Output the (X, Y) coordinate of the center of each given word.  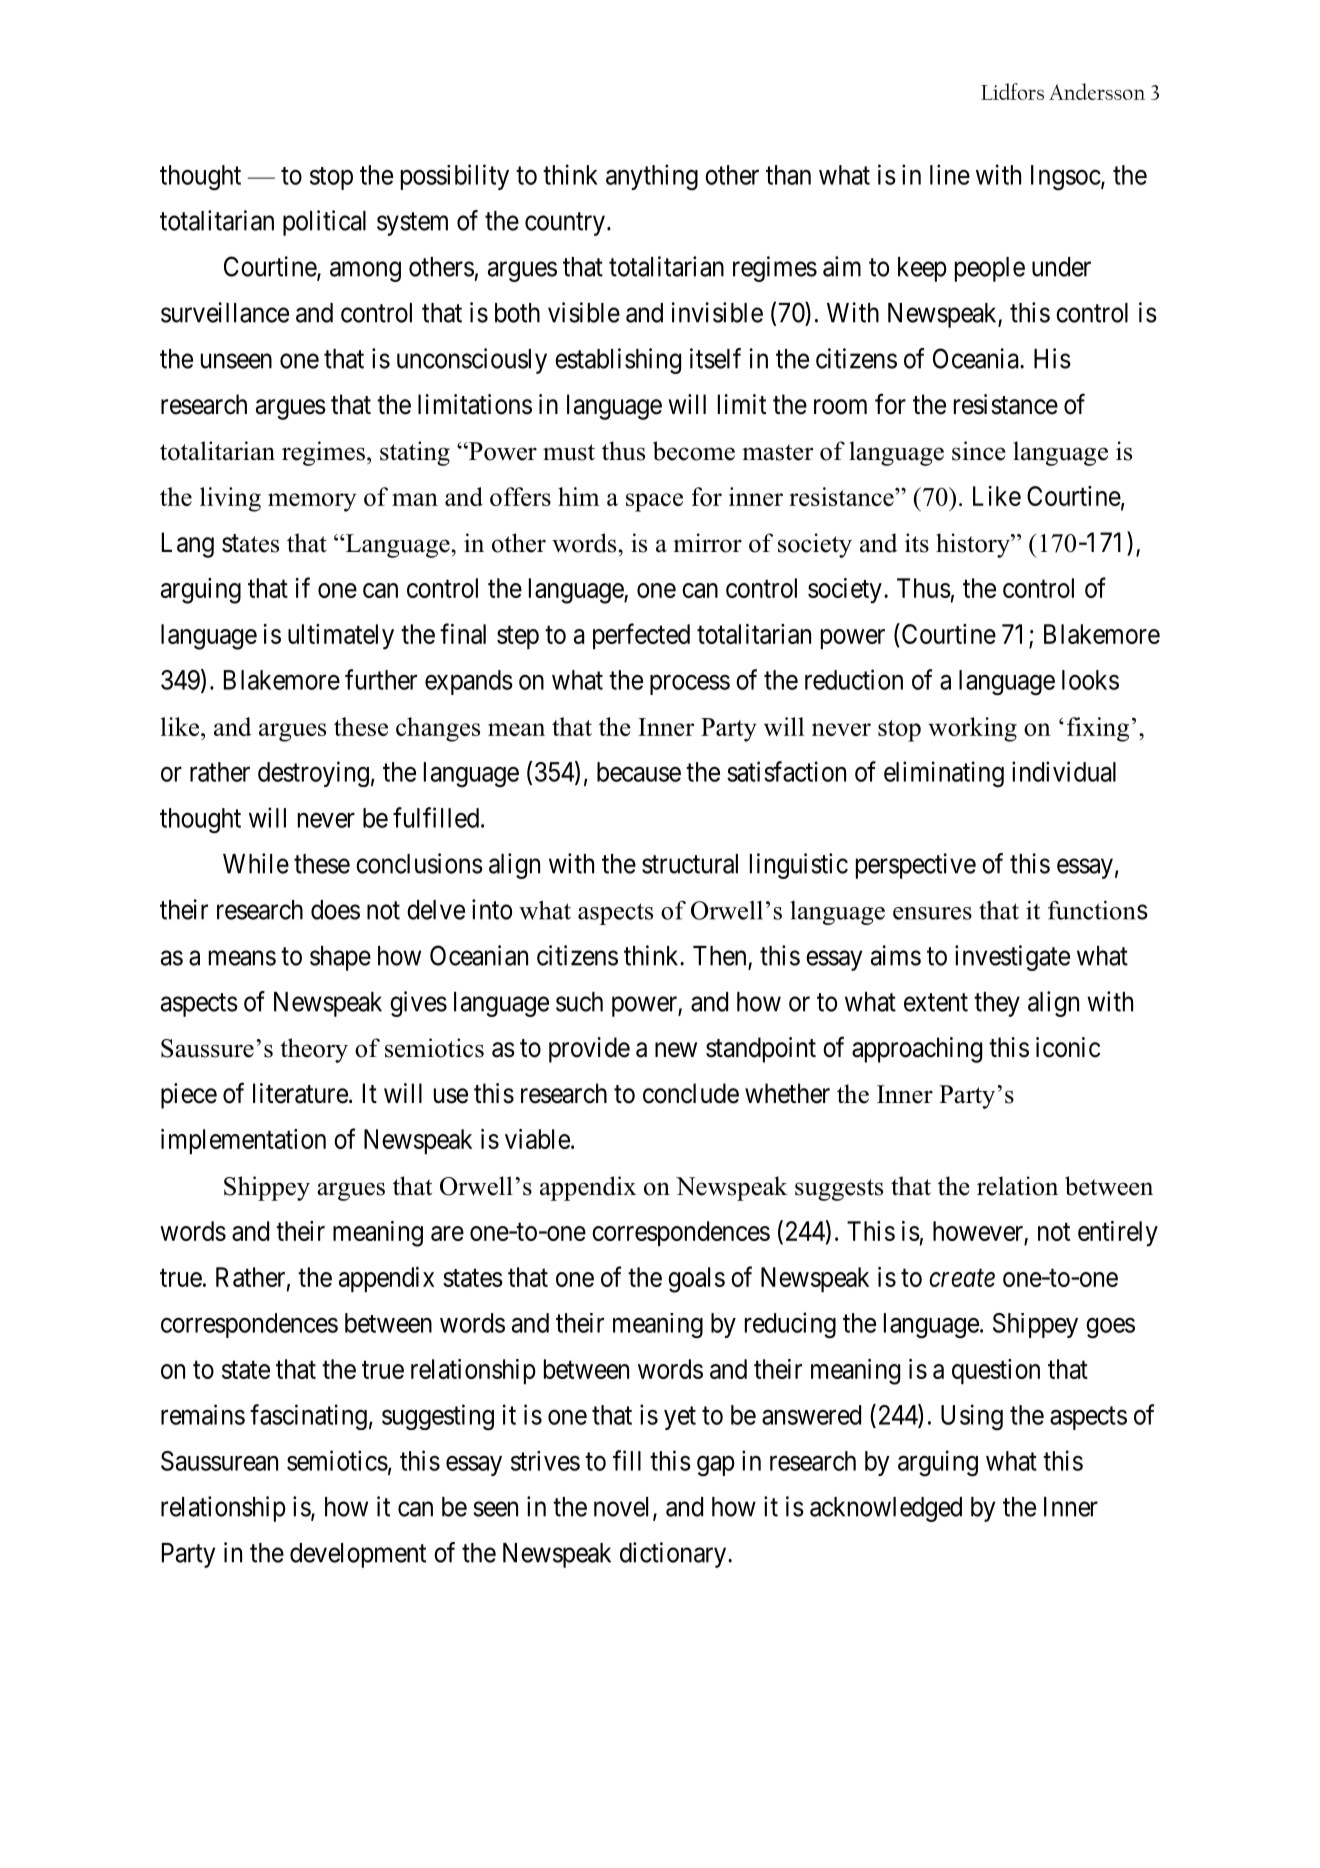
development (358, 1555)
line (950, 174)
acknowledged (886, 1509)
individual (1064, 771)
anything (652, 177)
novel (624, 1508)
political (324, 223)
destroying (313, 774)
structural (690, 864)
